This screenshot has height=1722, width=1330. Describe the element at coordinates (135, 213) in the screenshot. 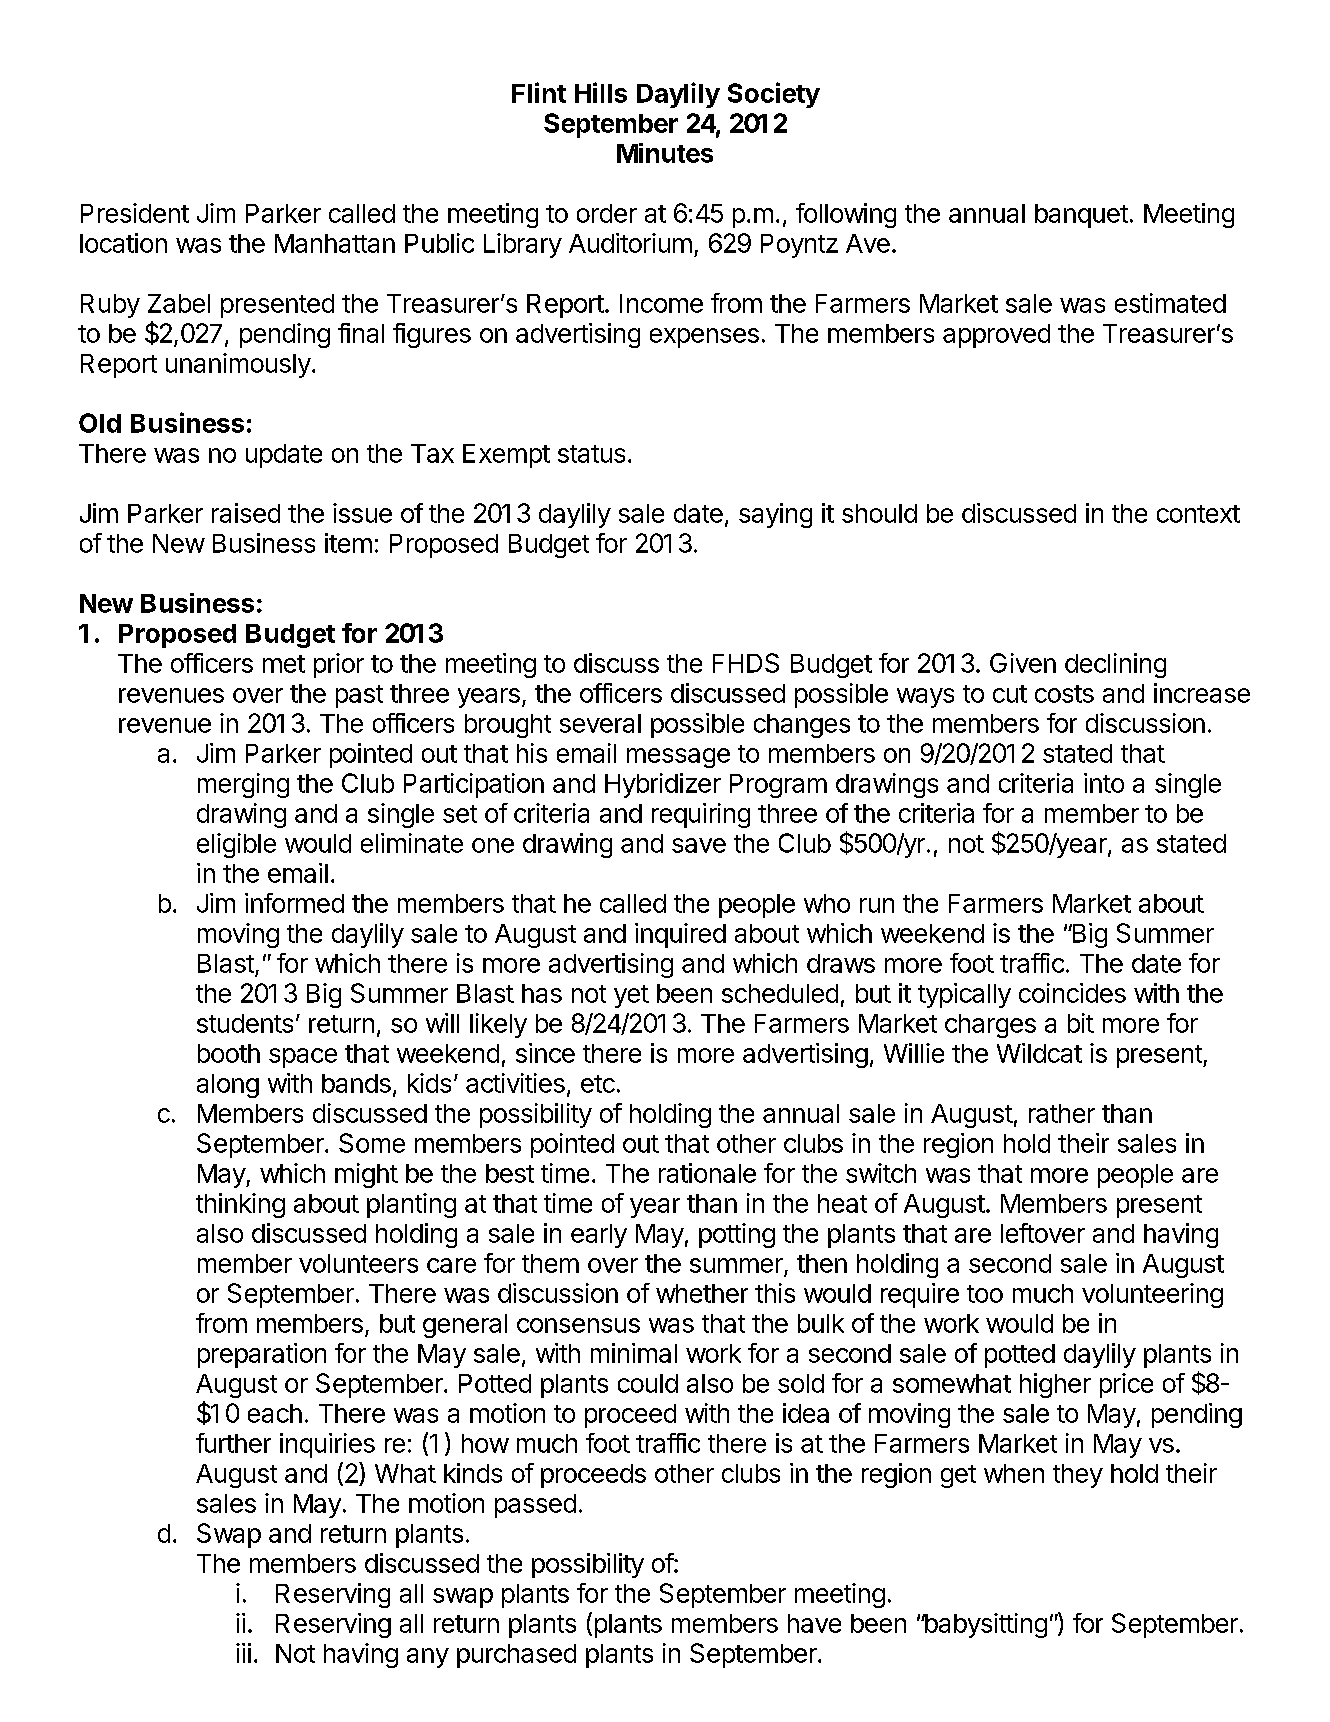

I see `President` at that location.
